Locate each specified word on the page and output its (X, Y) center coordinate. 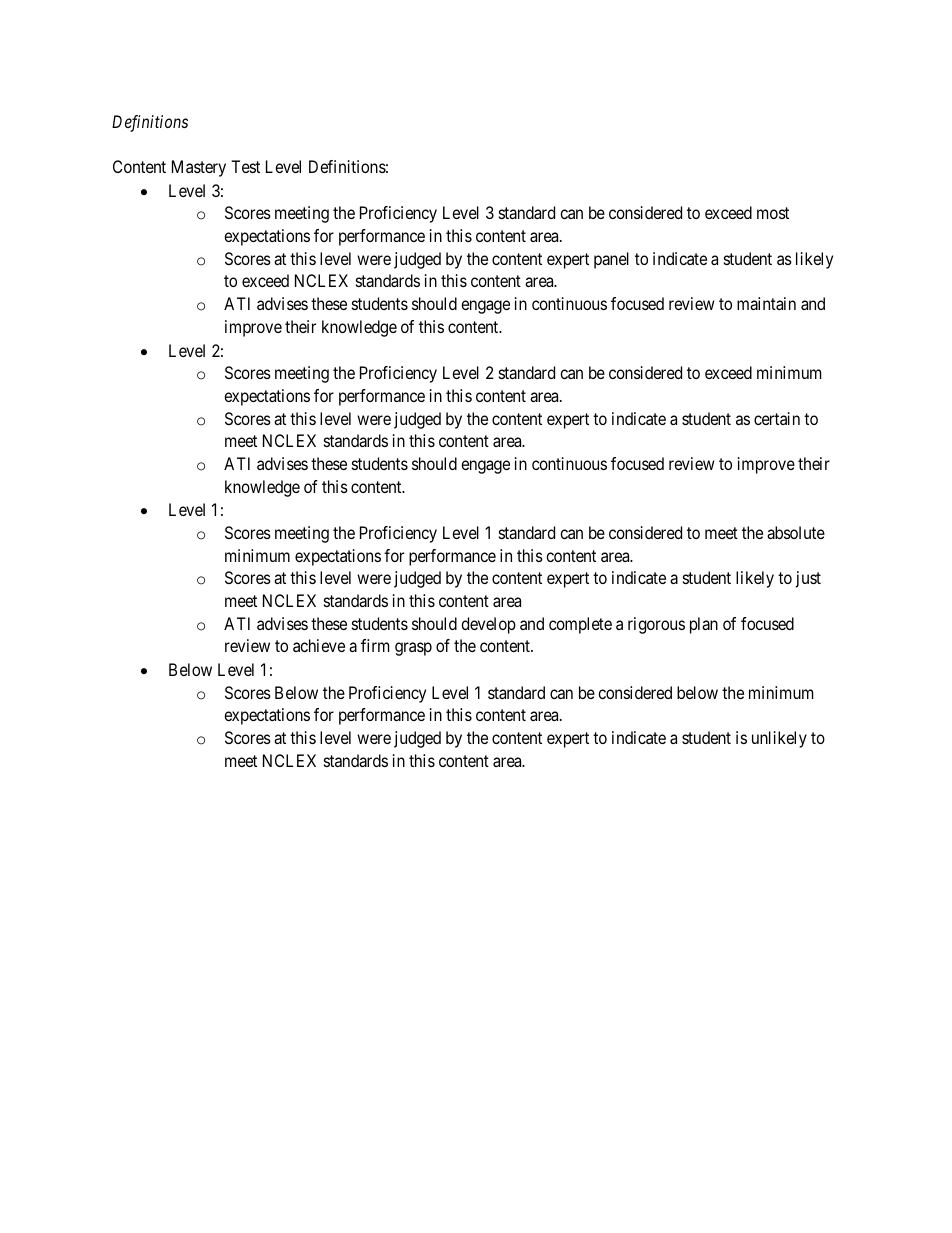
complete (580, 625)
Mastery (199, 168)
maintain (766, 303)
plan (704, 625)
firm (375, 645)
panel (611, 260)
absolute (796, 532)
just (808, 579)
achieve (319, 645)
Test (245, 166)
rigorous (656, 625)
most (773, 213)
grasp (413, 649)
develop (488, 625)
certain (777, 418)
